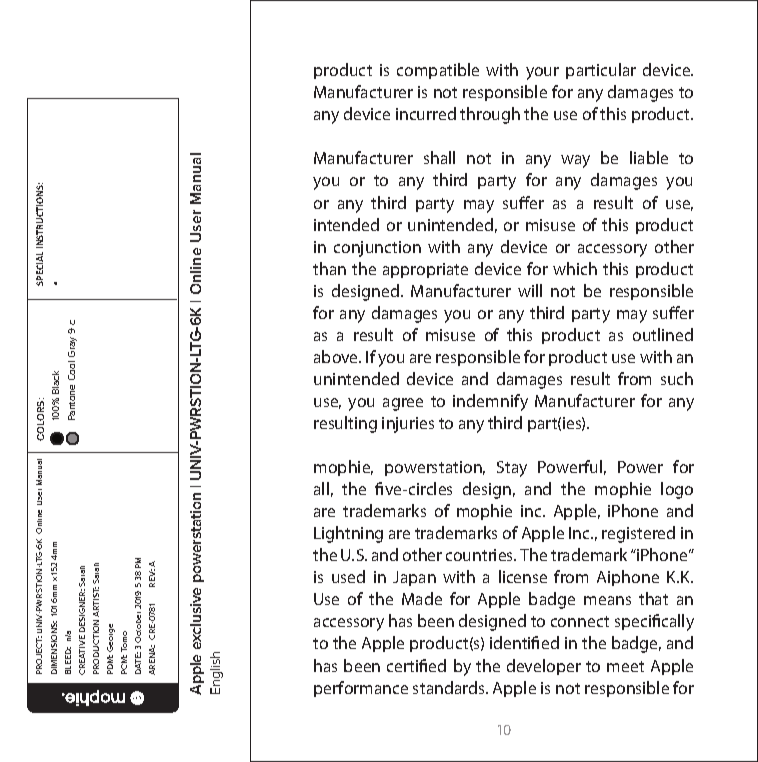 Image resolution: width=758 pixels, height=762 pixels. I want to click on through, so click(490, 115).
